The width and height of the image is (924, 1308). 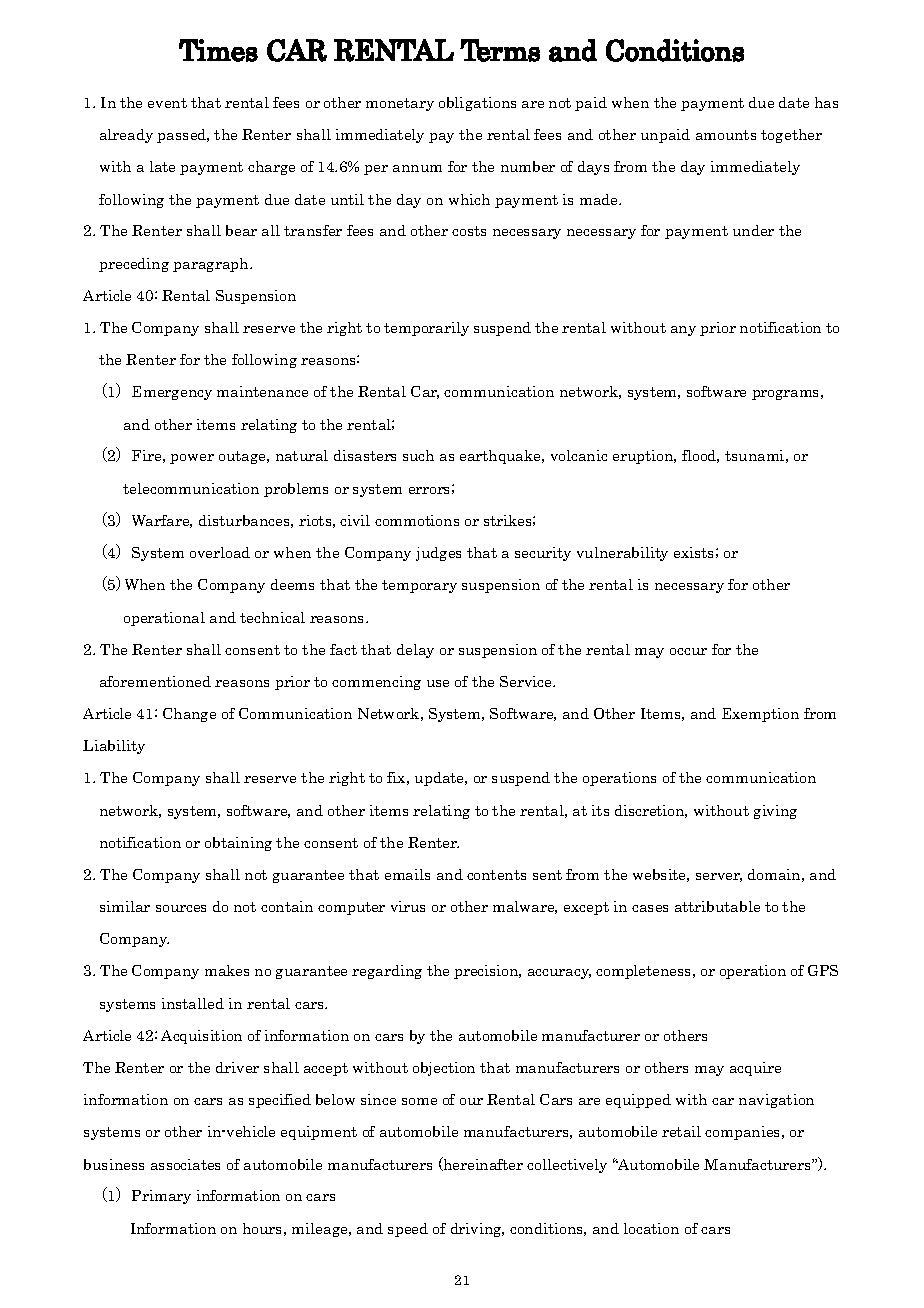 What do you see at coordinates (418, 455) in the image?
I see `such` at bounding box center [418, 455].
